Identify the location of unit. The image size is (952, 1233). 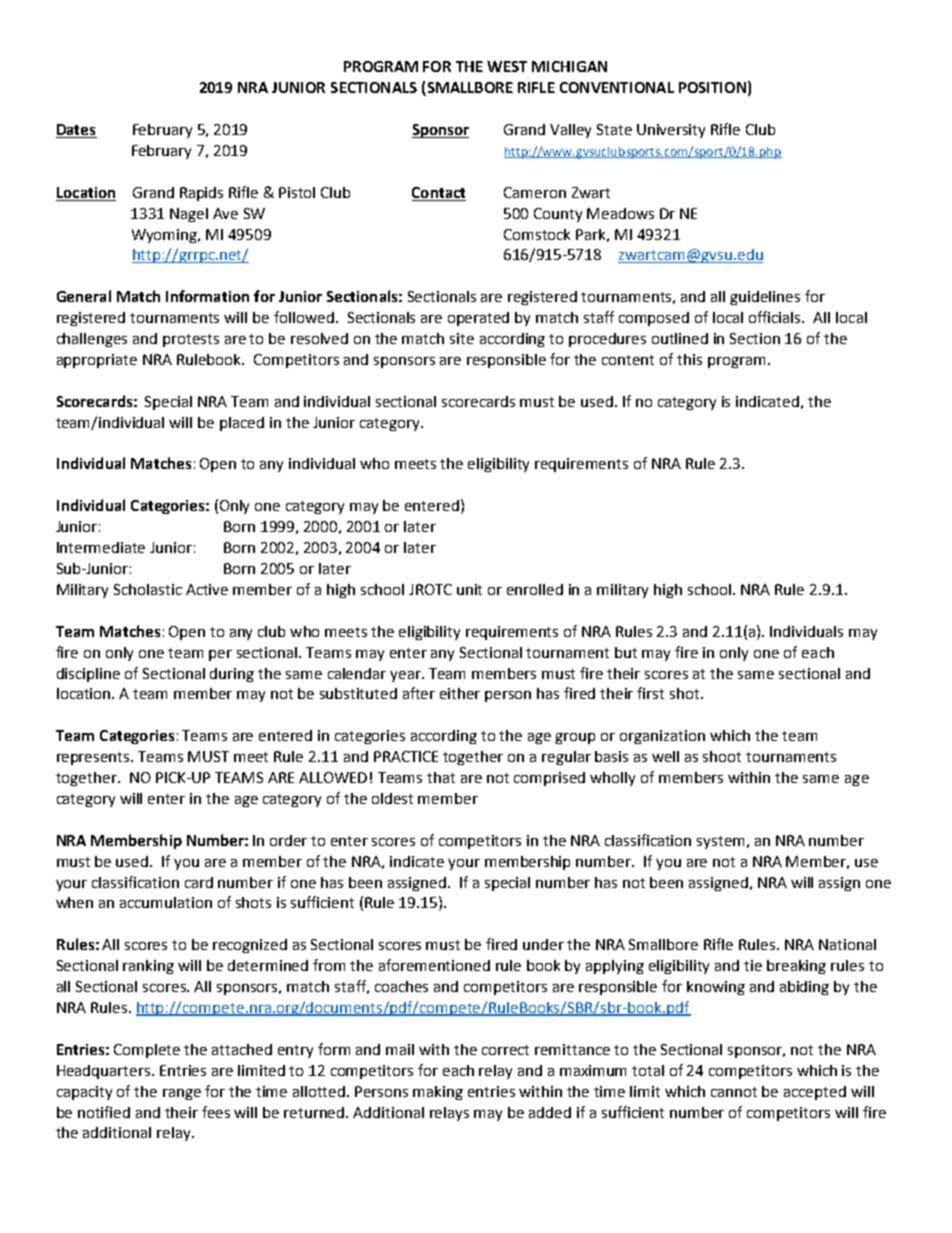
(469, 589).
